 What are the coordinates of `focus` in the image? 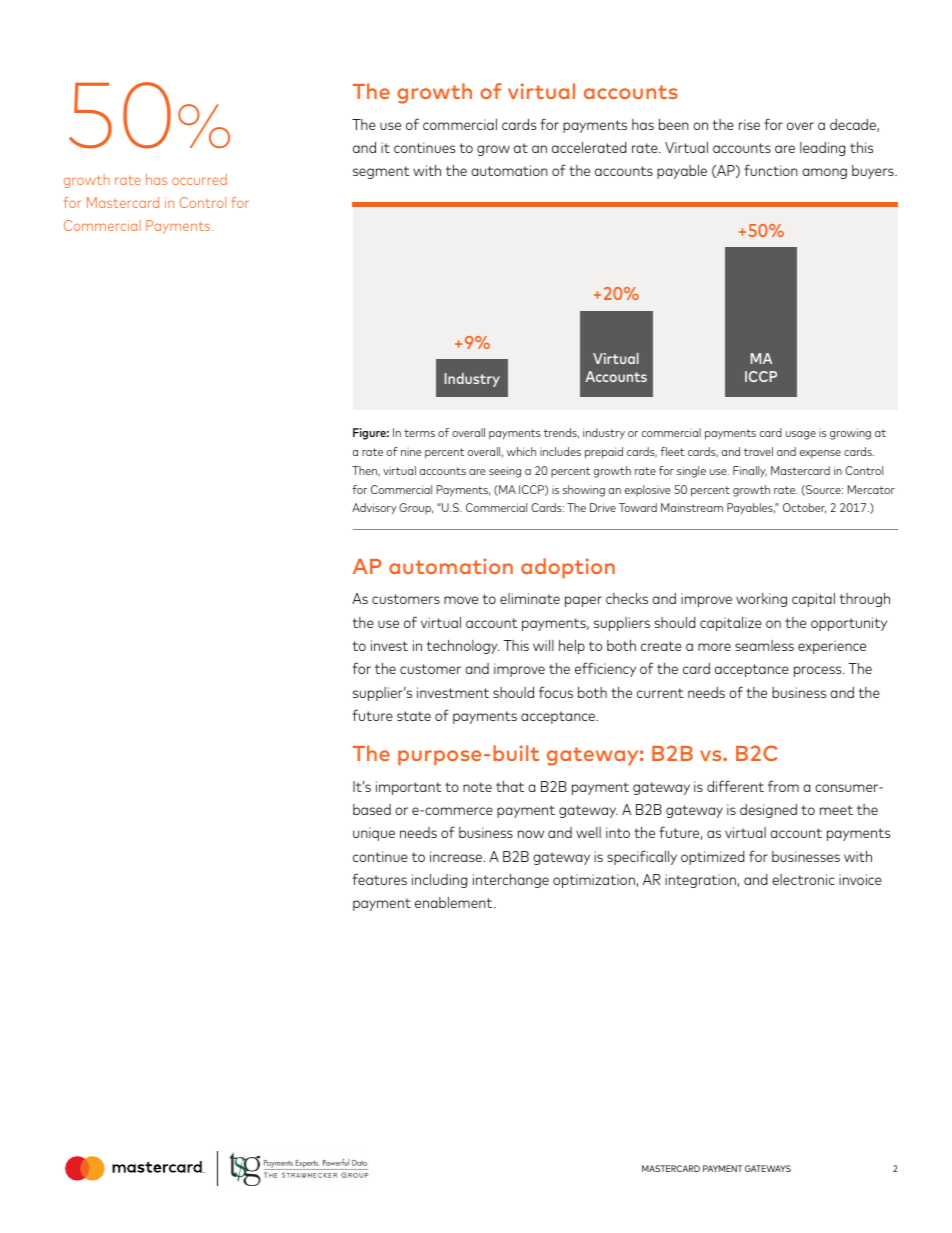 It's located at (556, 692).
